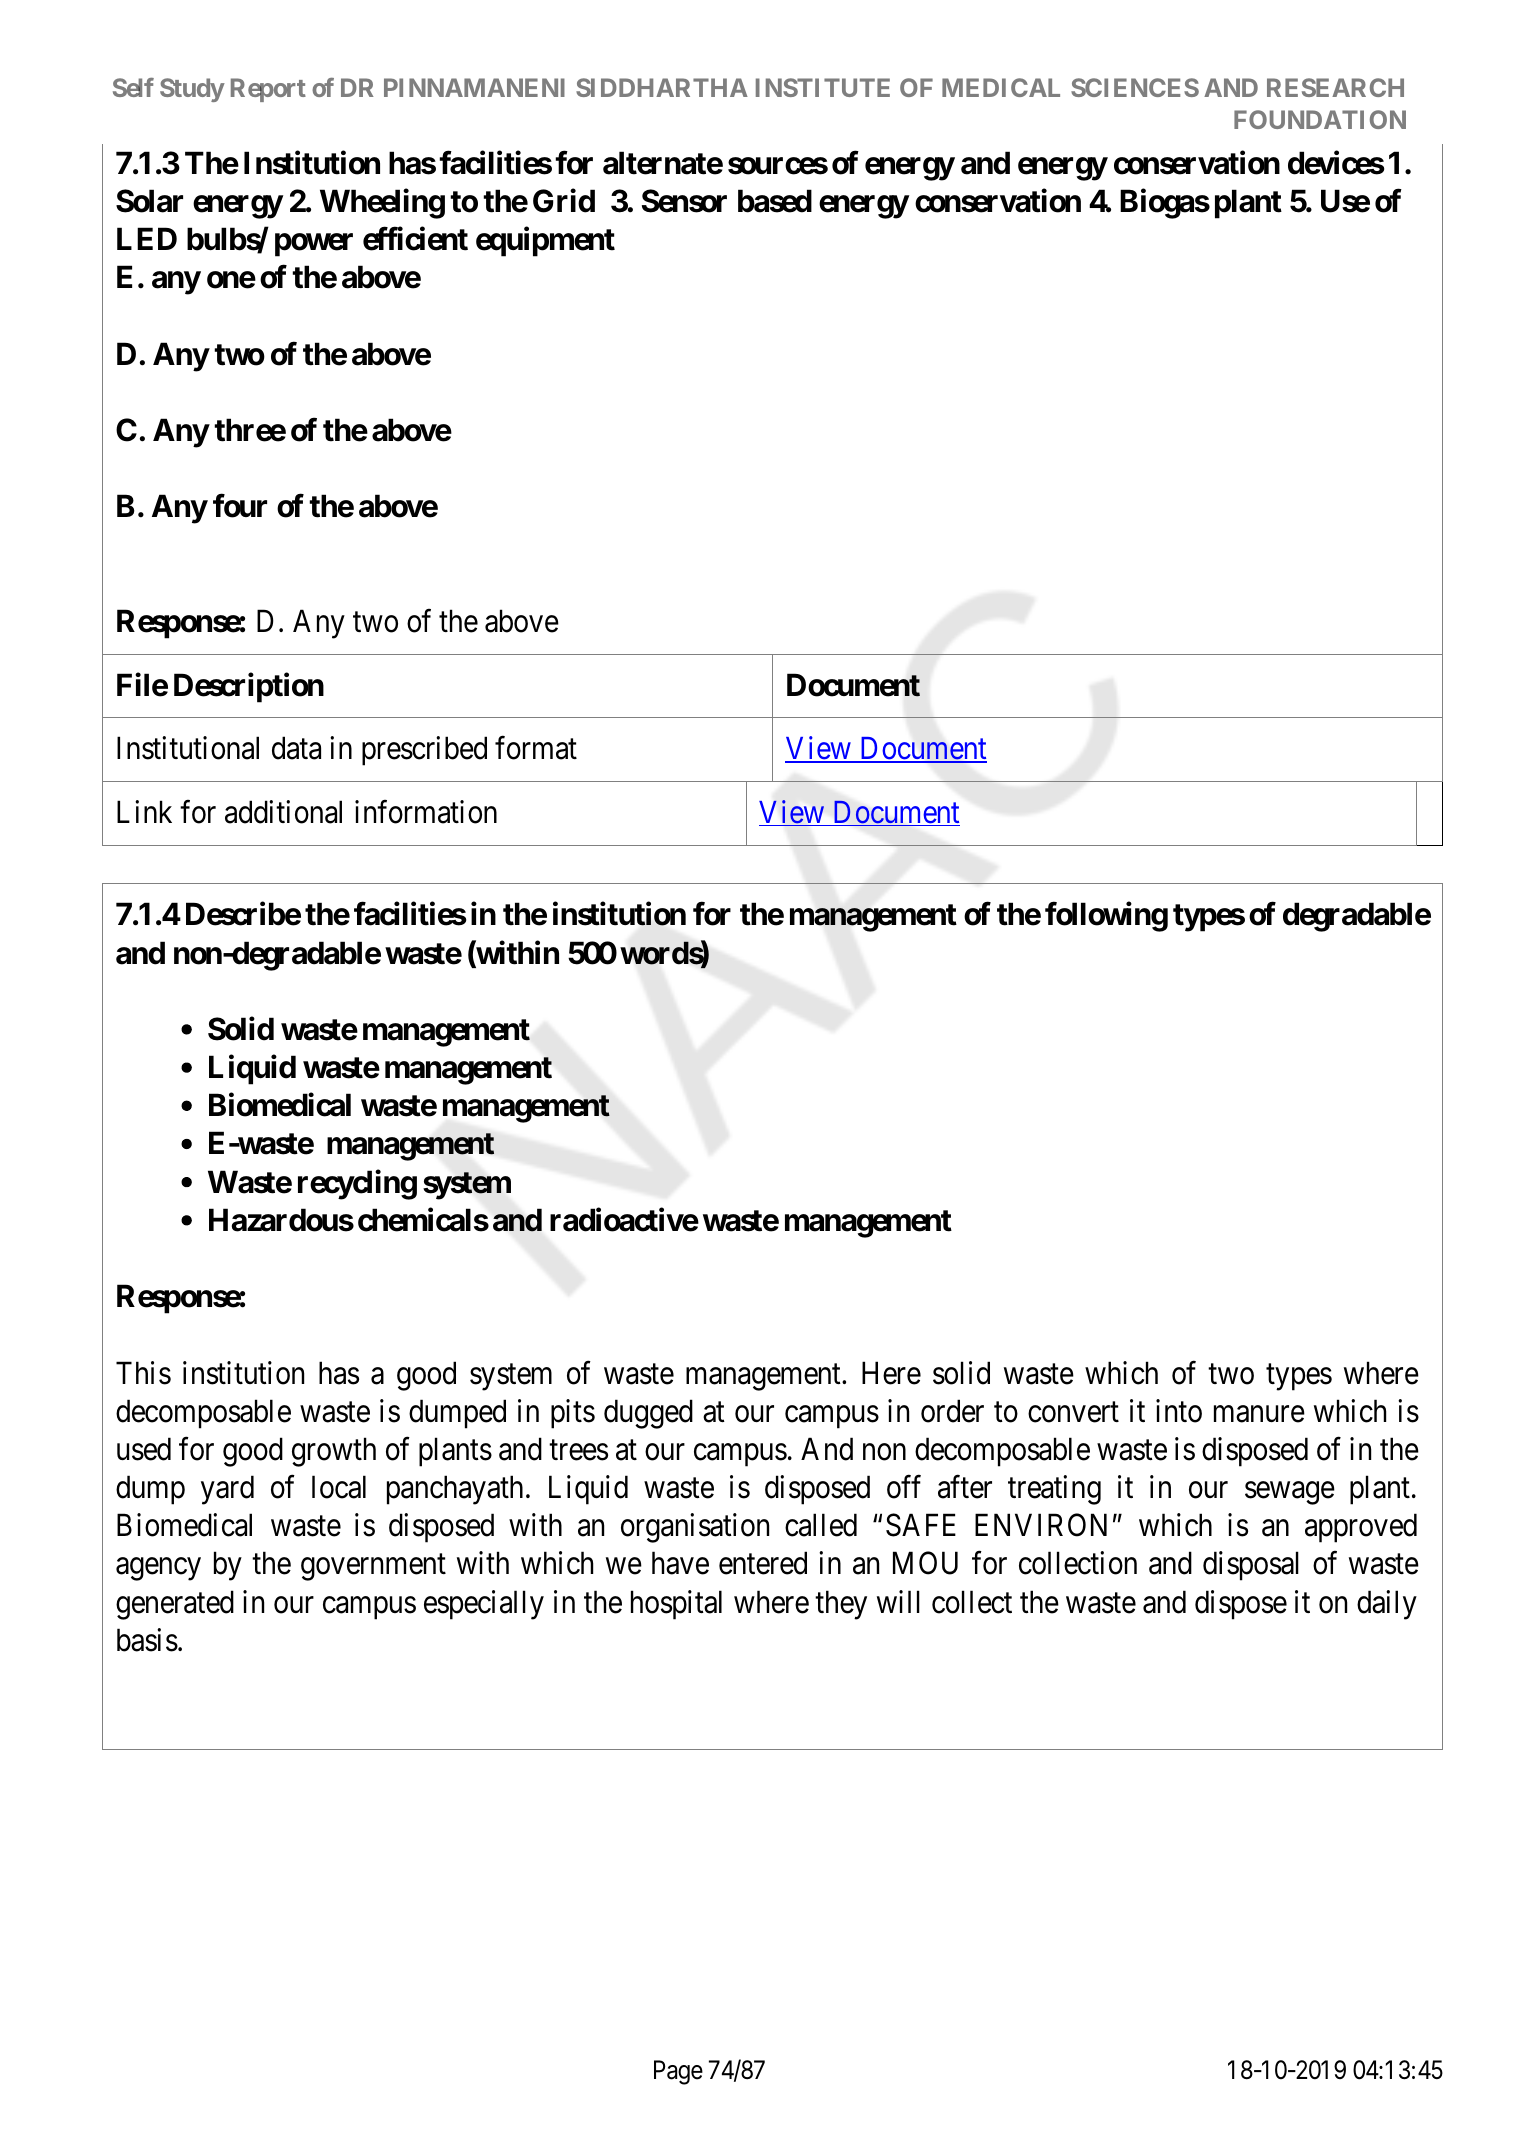 The image size is (1515, 2143). I want to click on they, so click(841, 1605).
